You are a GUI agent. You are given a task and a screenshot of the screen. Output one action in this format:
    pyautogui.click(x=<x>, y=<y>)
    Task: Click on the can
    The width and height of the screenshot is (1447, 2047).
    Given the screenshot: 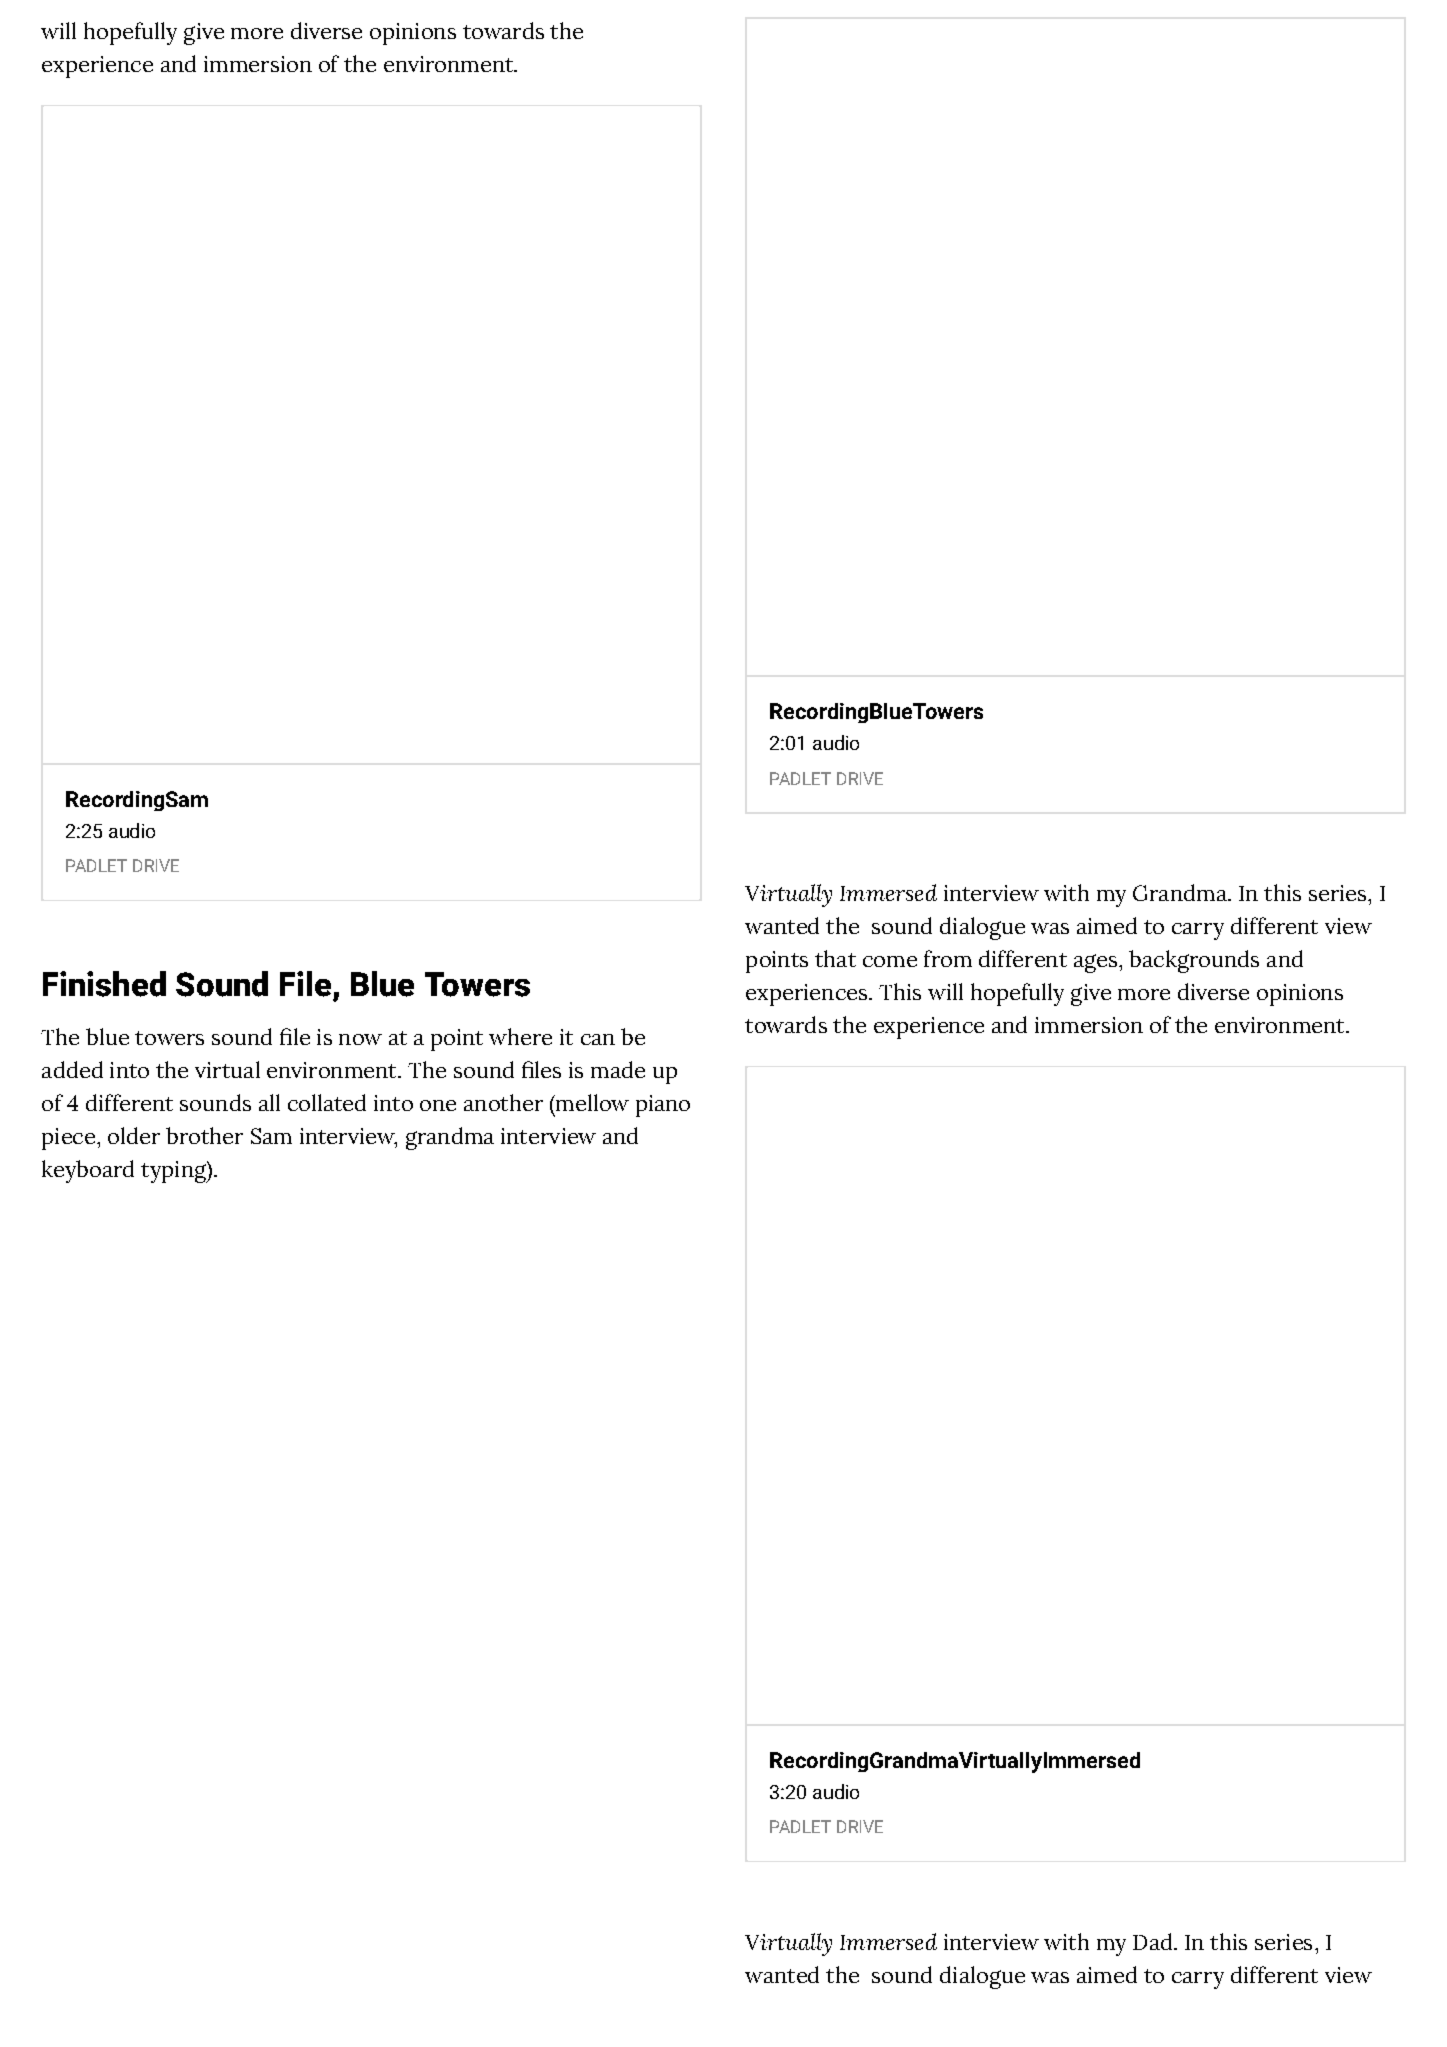 What is the action you would take?
    pyautogui.click(x=598, y=1039)
